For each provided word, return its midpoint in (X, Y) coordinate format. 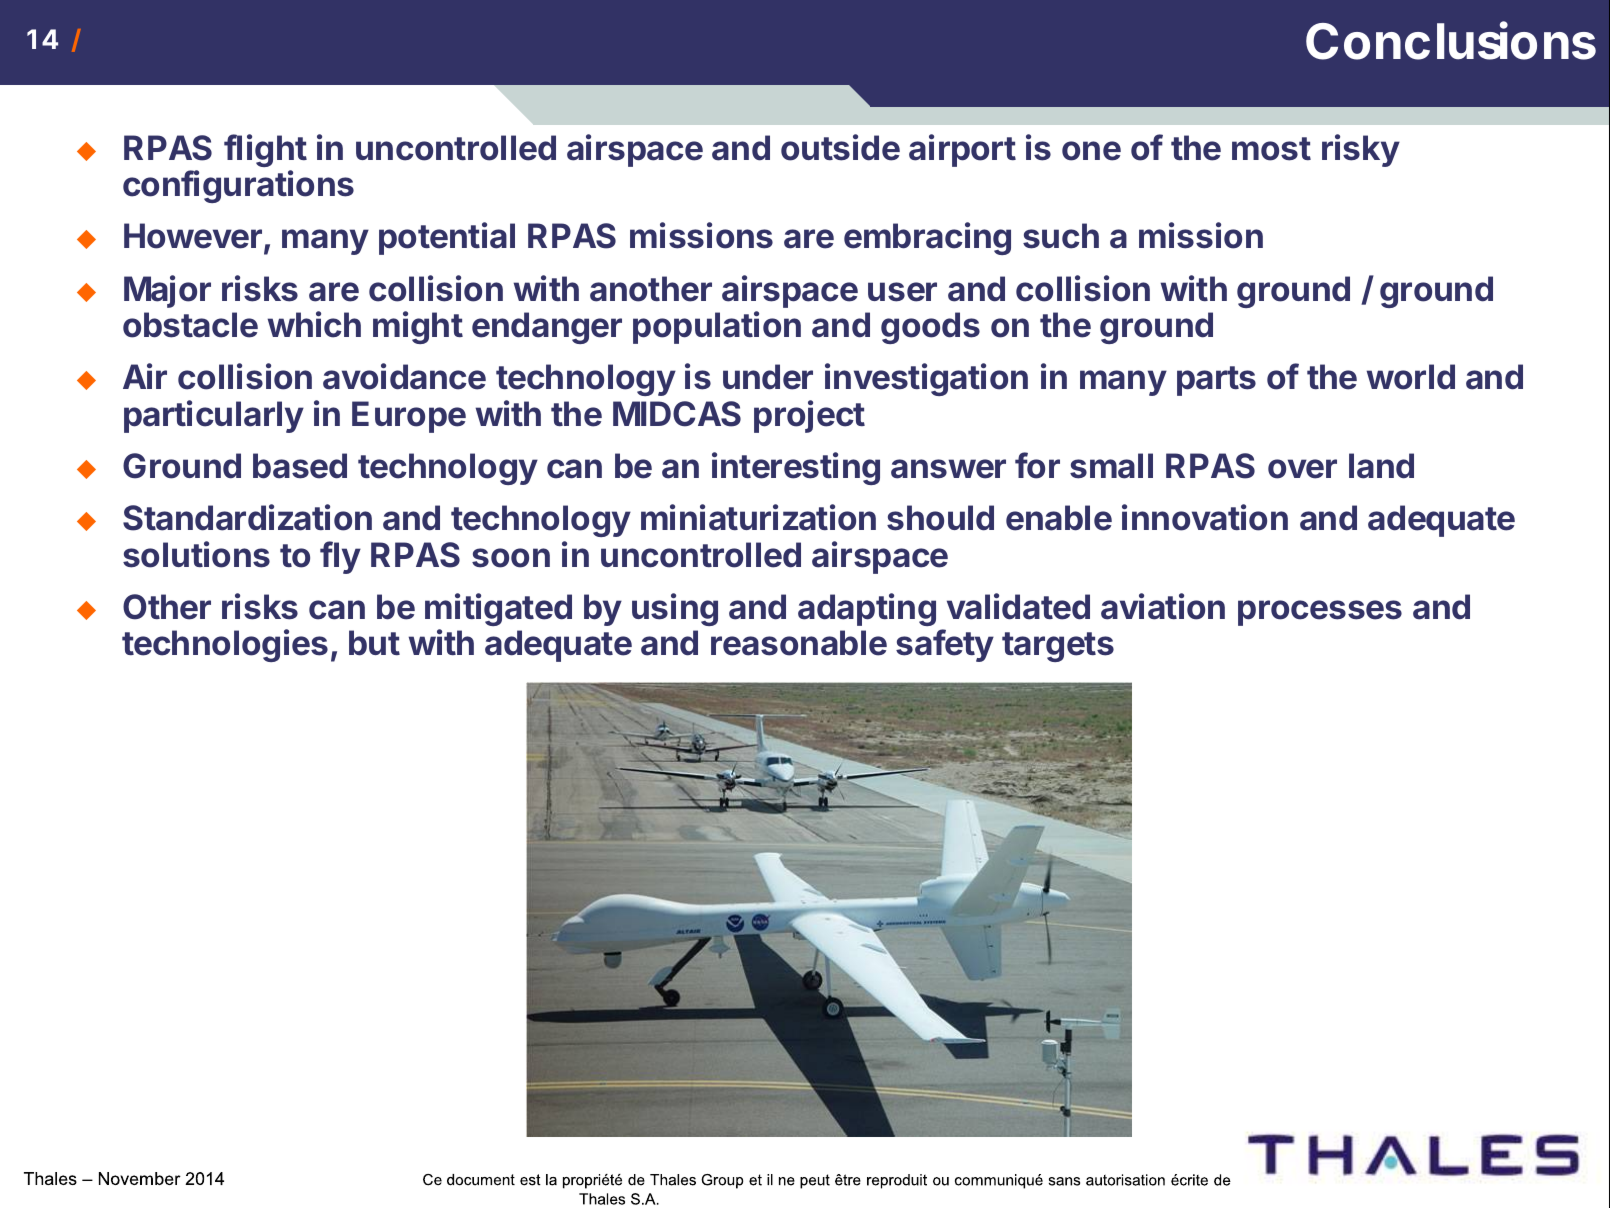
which (314, 324)
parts (1216, 381)
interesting (796, 468)
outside (840, 147)
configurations (238, 186)
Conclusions (1451, 41)
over (1302, 469)
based (300, 466)
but (374, 643)
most (1271, 149)
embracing (927, 238)
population (717, 327)
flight (265, 150)
